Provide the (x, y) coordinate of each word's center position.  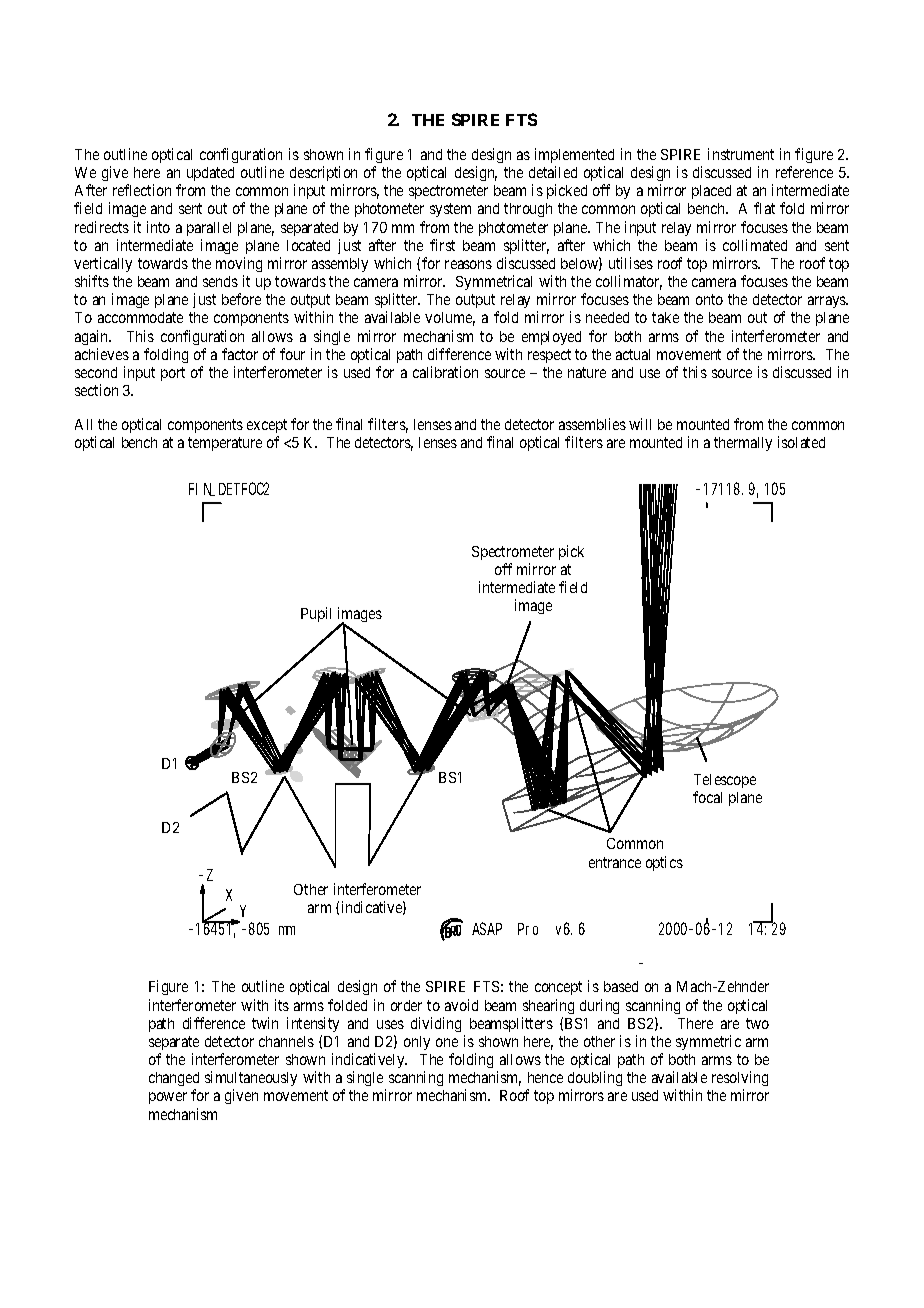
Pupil (316, 614)
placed (711, 192)
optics (664, 863)
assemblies (592, 424)
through (528, 210)
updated (210, 174)
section (96, 390)
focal (707, 797)
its (282, 1005)
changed (174, 1081)
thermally (743, 444)
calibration (445, 372)
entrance (615, 862)
